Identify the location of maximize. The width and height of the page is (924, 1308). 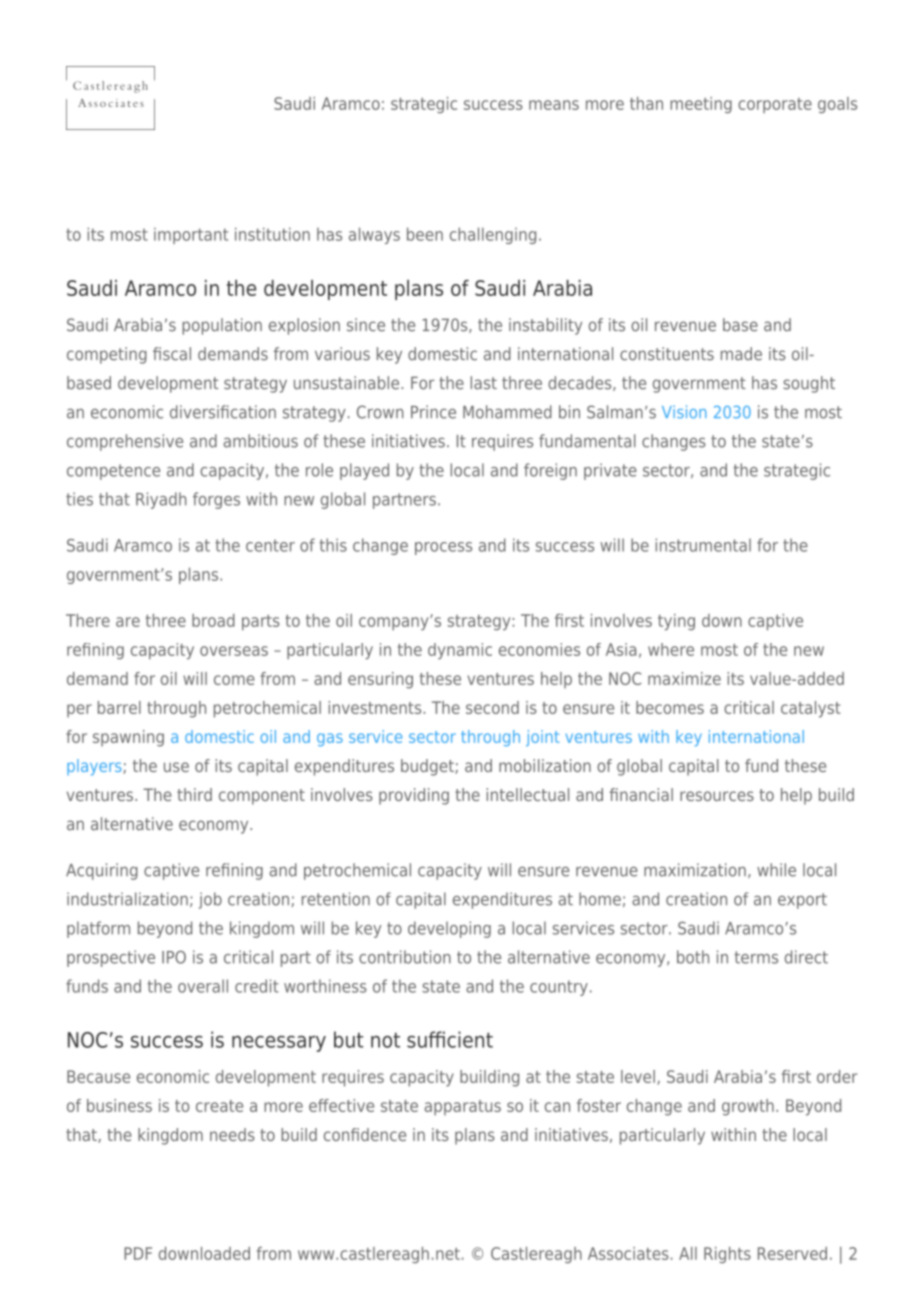
(684, 678).
